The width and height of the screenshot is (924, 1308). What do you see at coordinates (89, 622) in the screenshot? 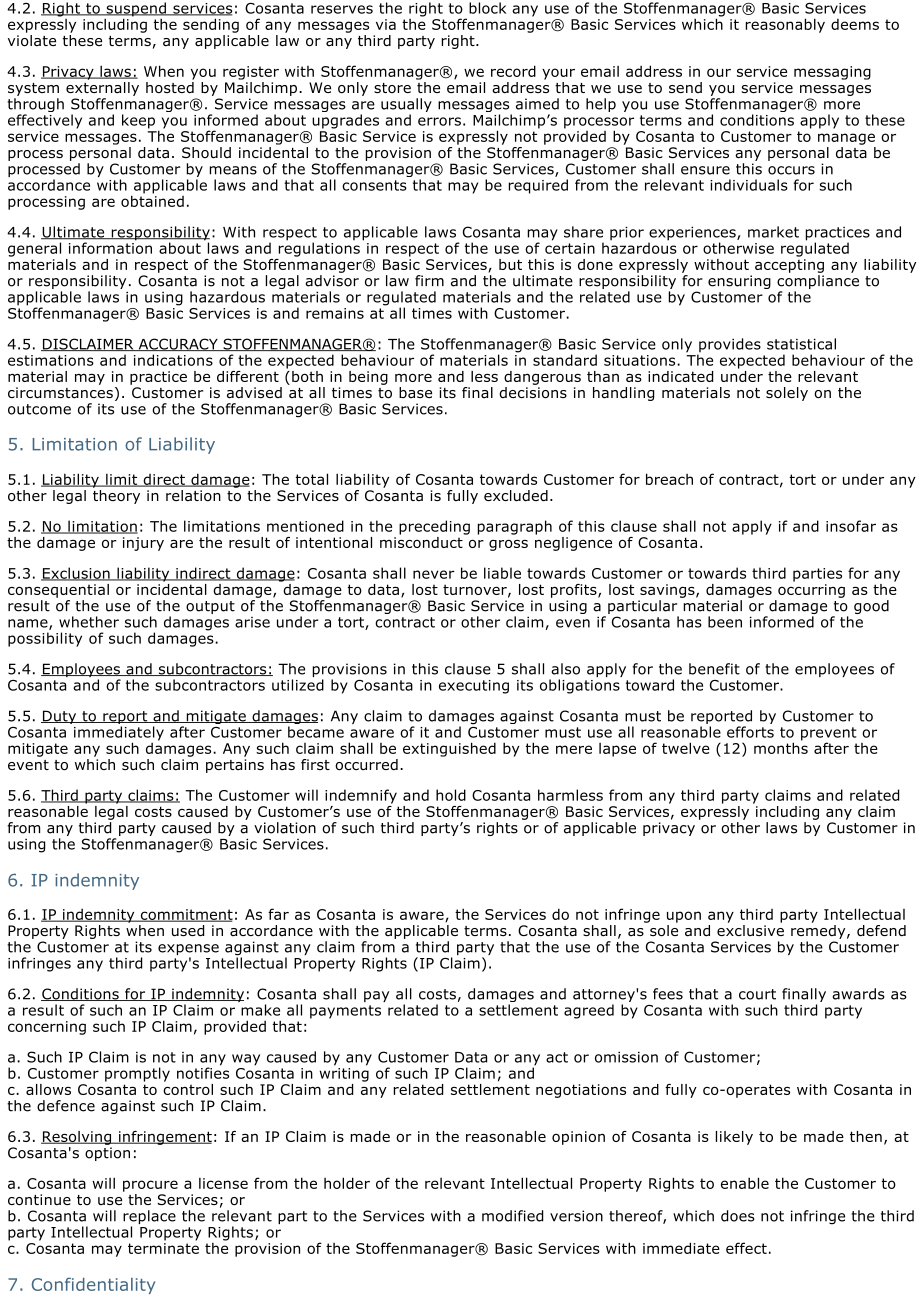
I see `whether` at bounding box center [89, 622].
